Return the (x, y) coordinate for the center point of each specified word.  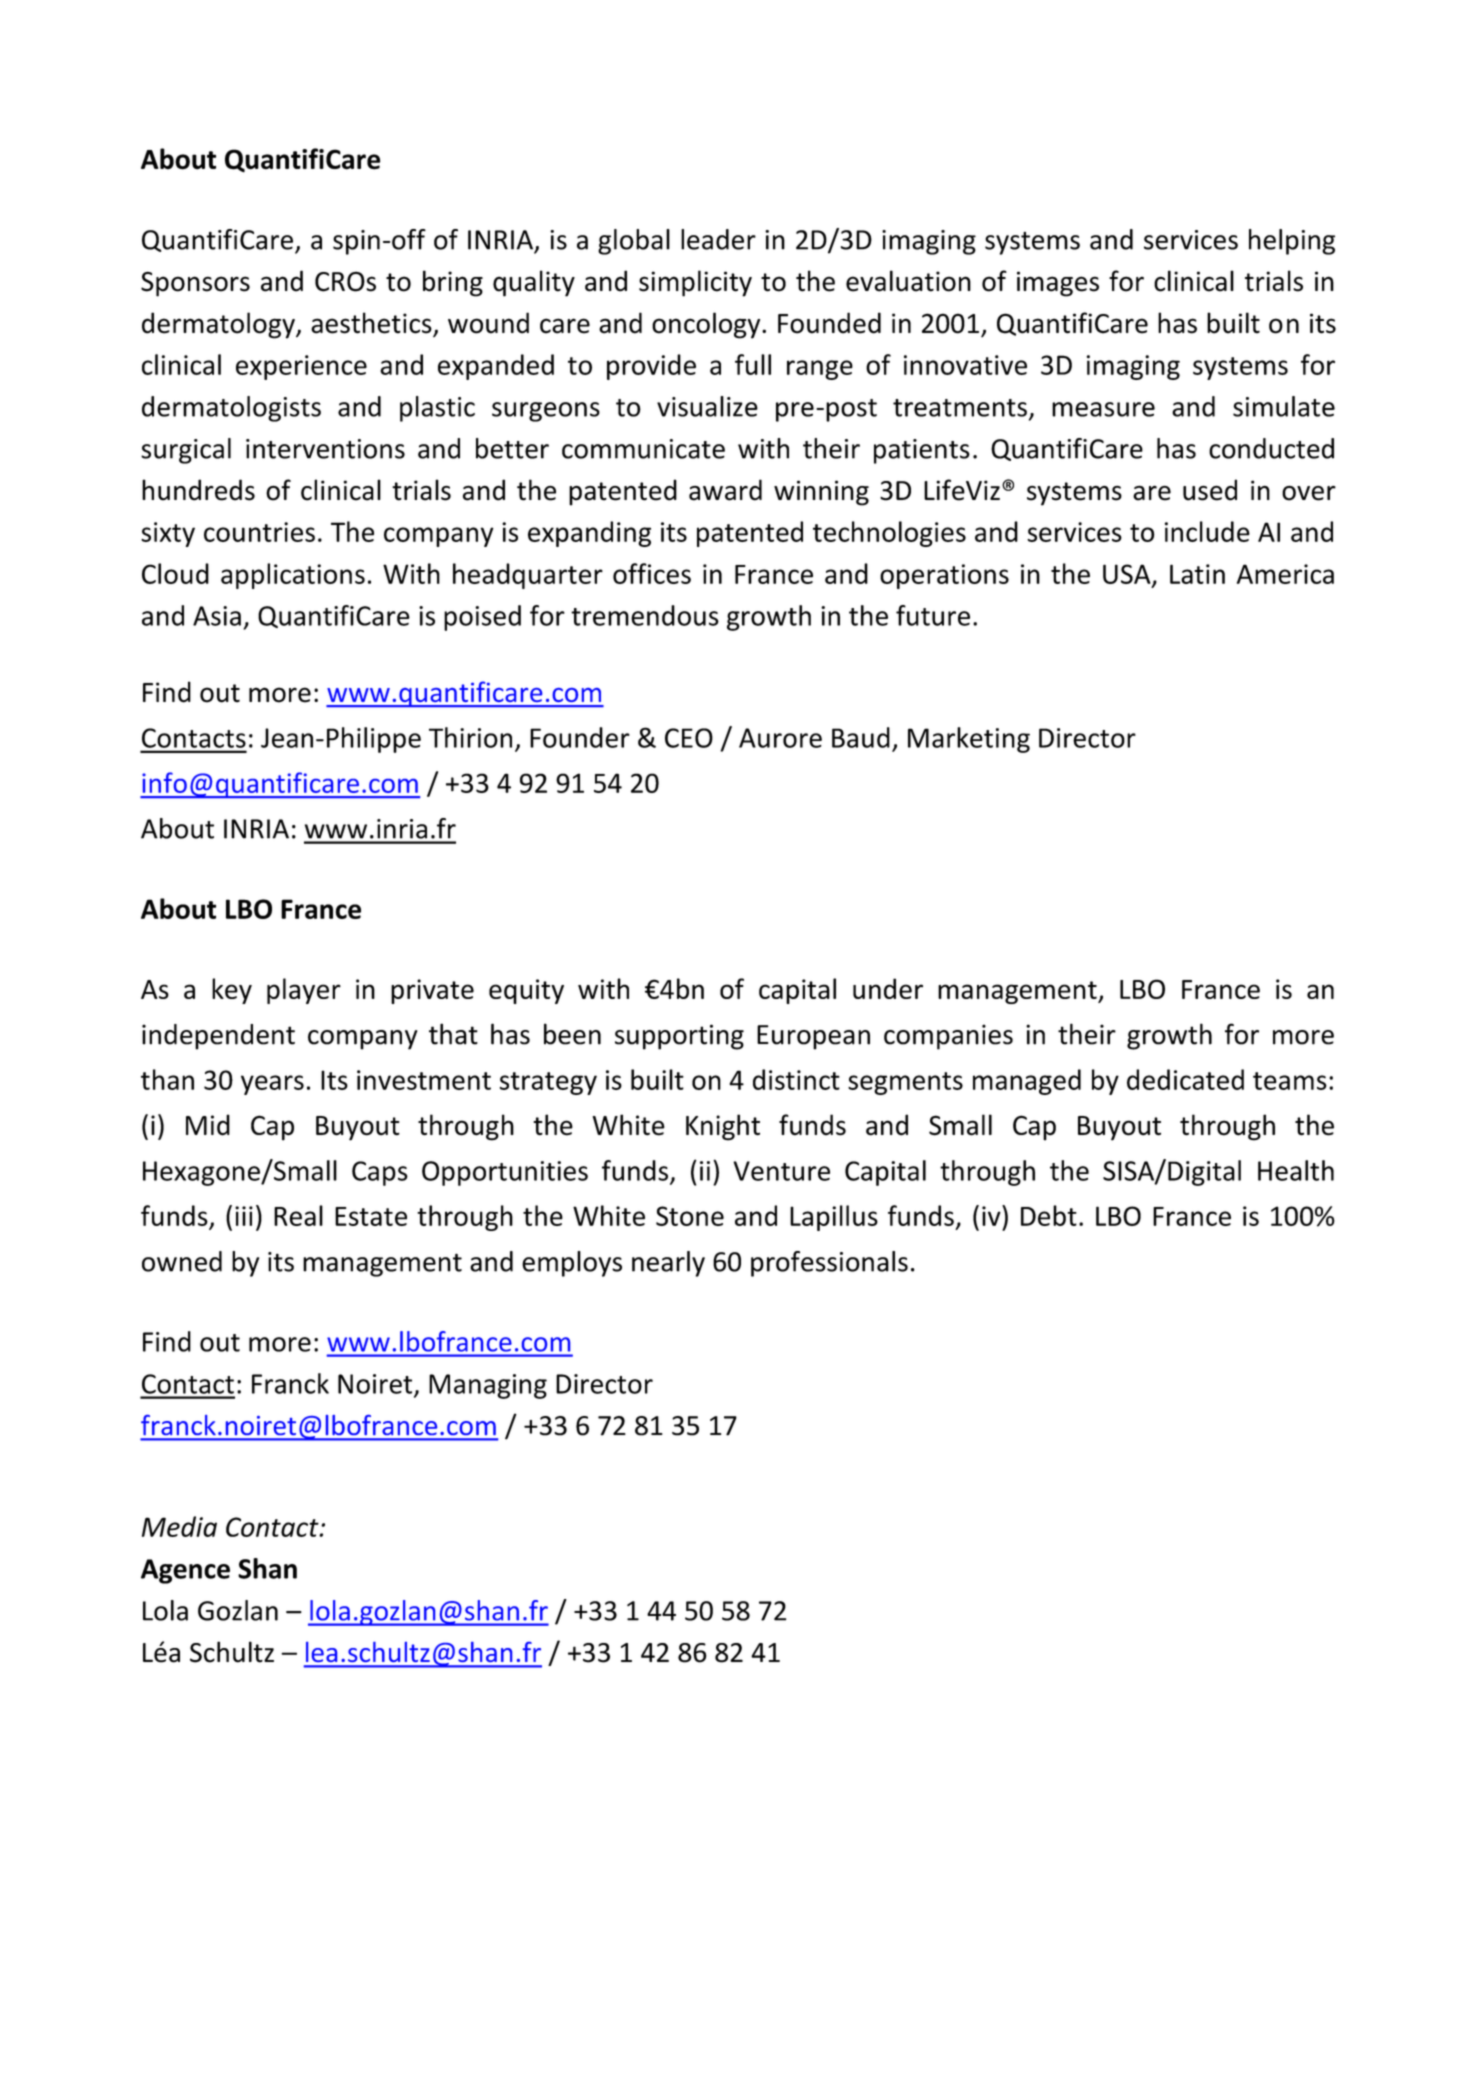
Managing (488, 1386)
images (1058, 284)
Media (179, 1526)
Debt (1049, 1215)
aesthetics (372, 324)
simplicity (695, 283)
